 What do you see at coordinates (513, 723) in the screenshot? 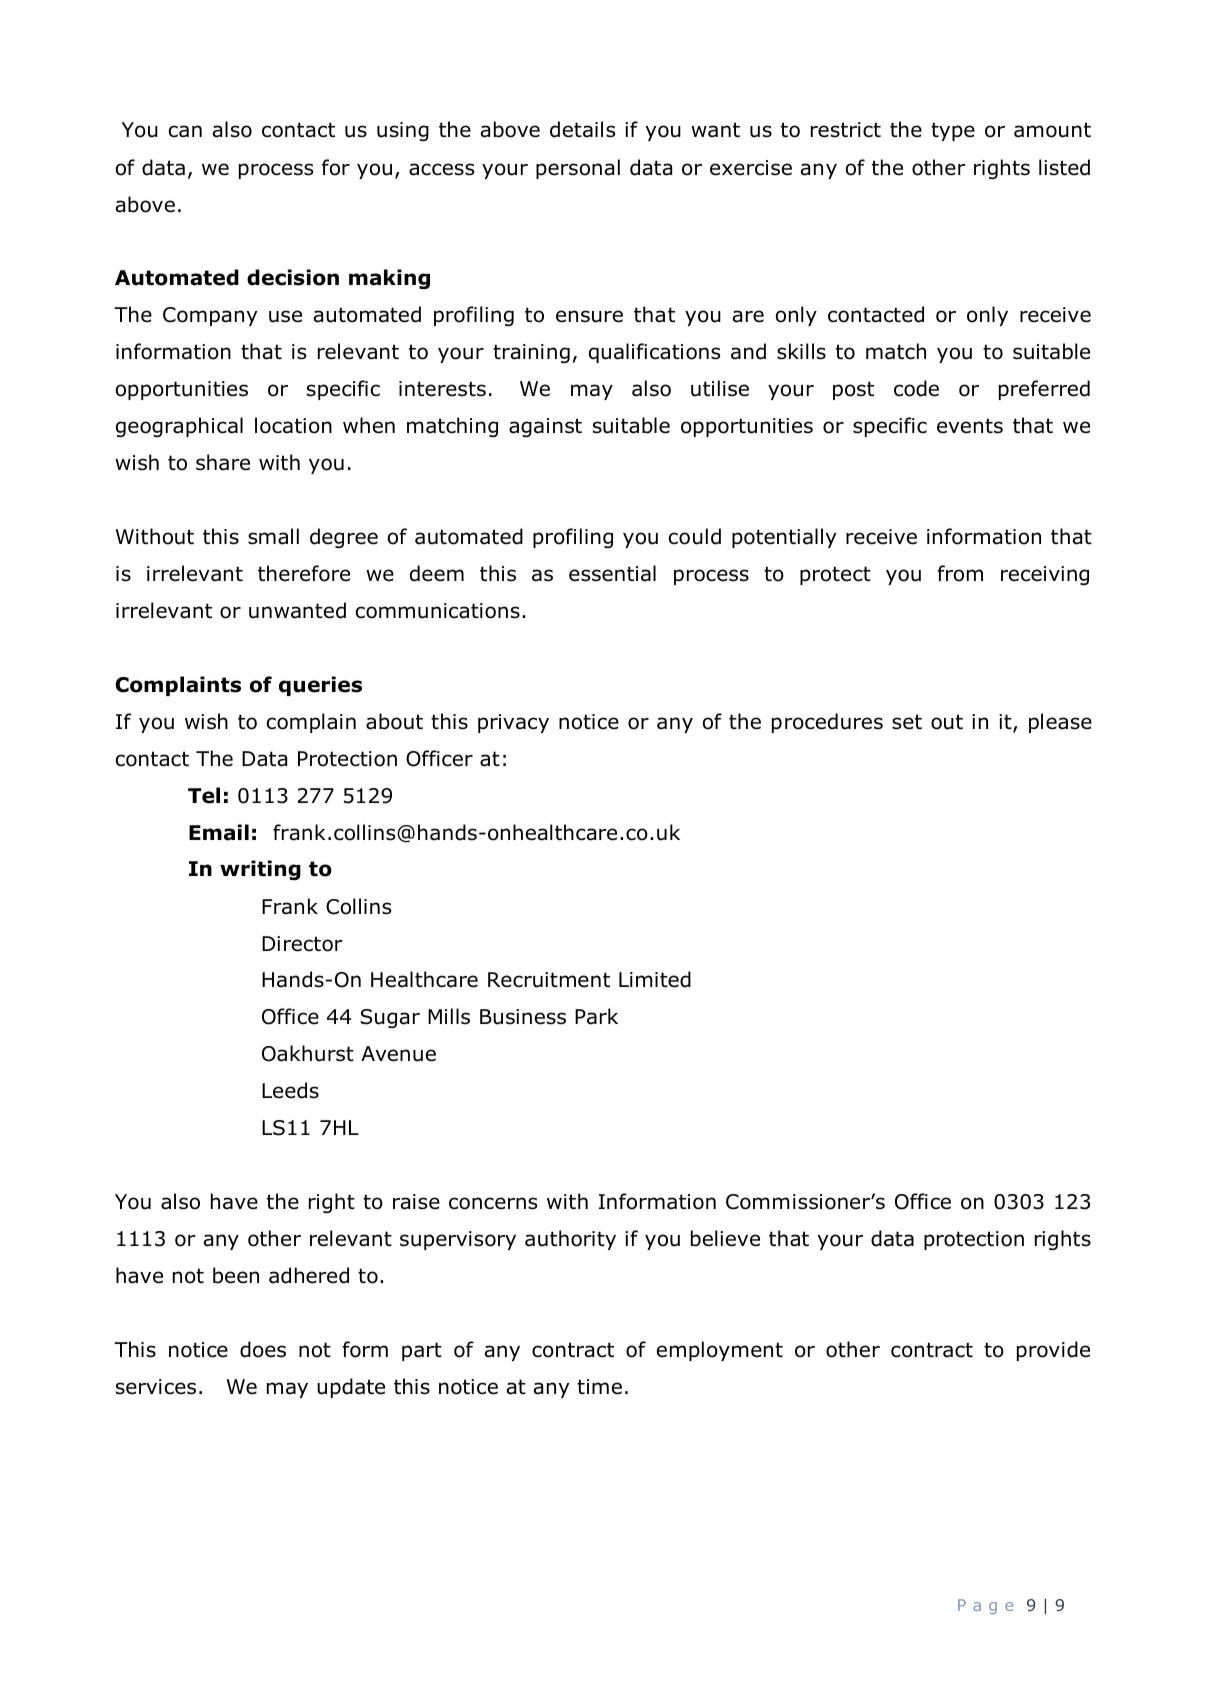
I see `privacy` at bounding box center [513, 723].
